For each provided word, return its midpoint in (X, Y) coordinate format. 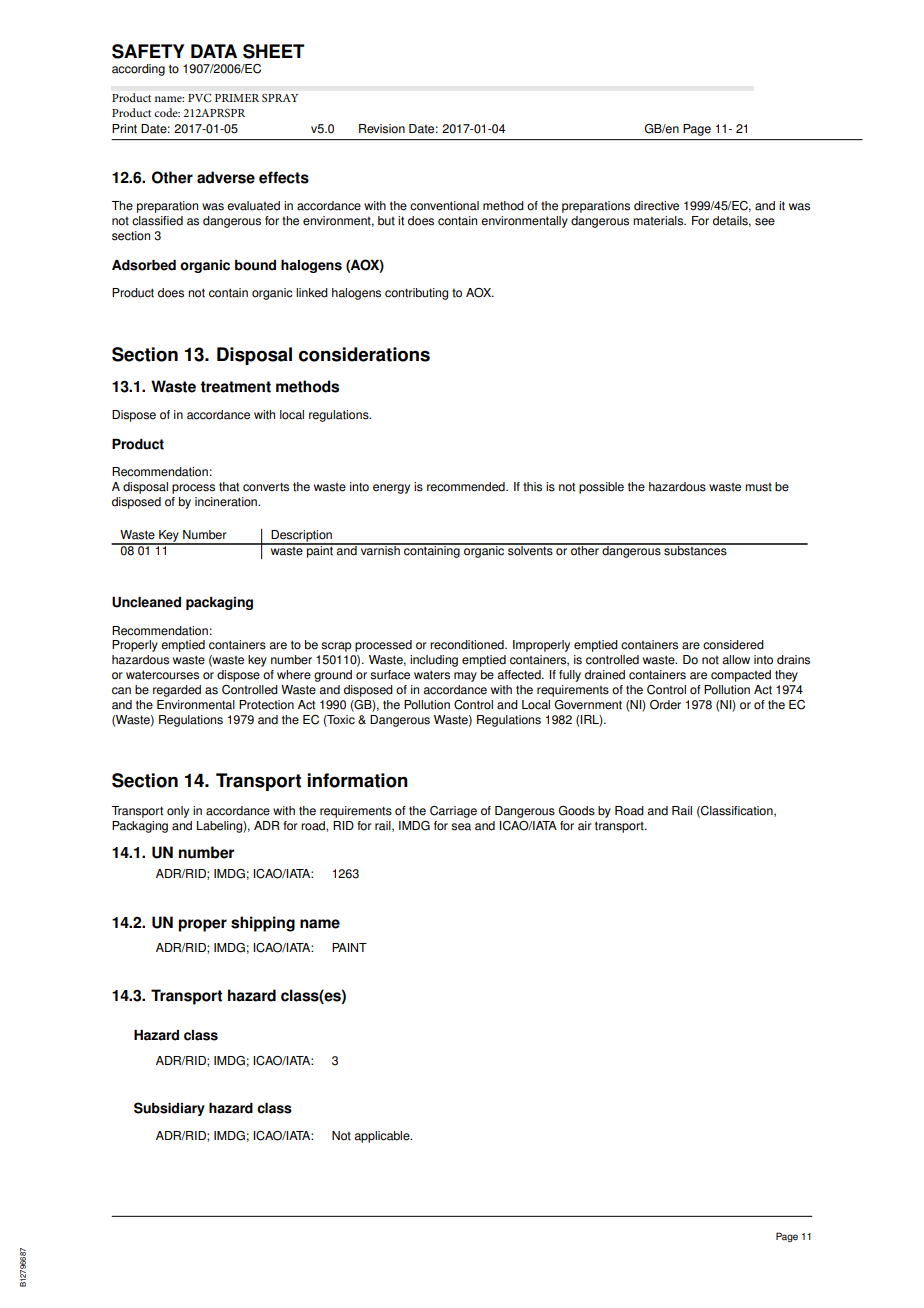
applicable (383, 1137)
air (585, 826)
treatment (235, 387)
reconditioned (468, 645)
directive (656, 206)
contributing (416, 294)
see (765, 222)
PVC (200, 97)
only (178, 812)
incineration (227, 502)
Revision (382, 129)
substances (695, 549)
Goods (576, 811)
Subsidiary (169, 1109)
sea (461, 827)
